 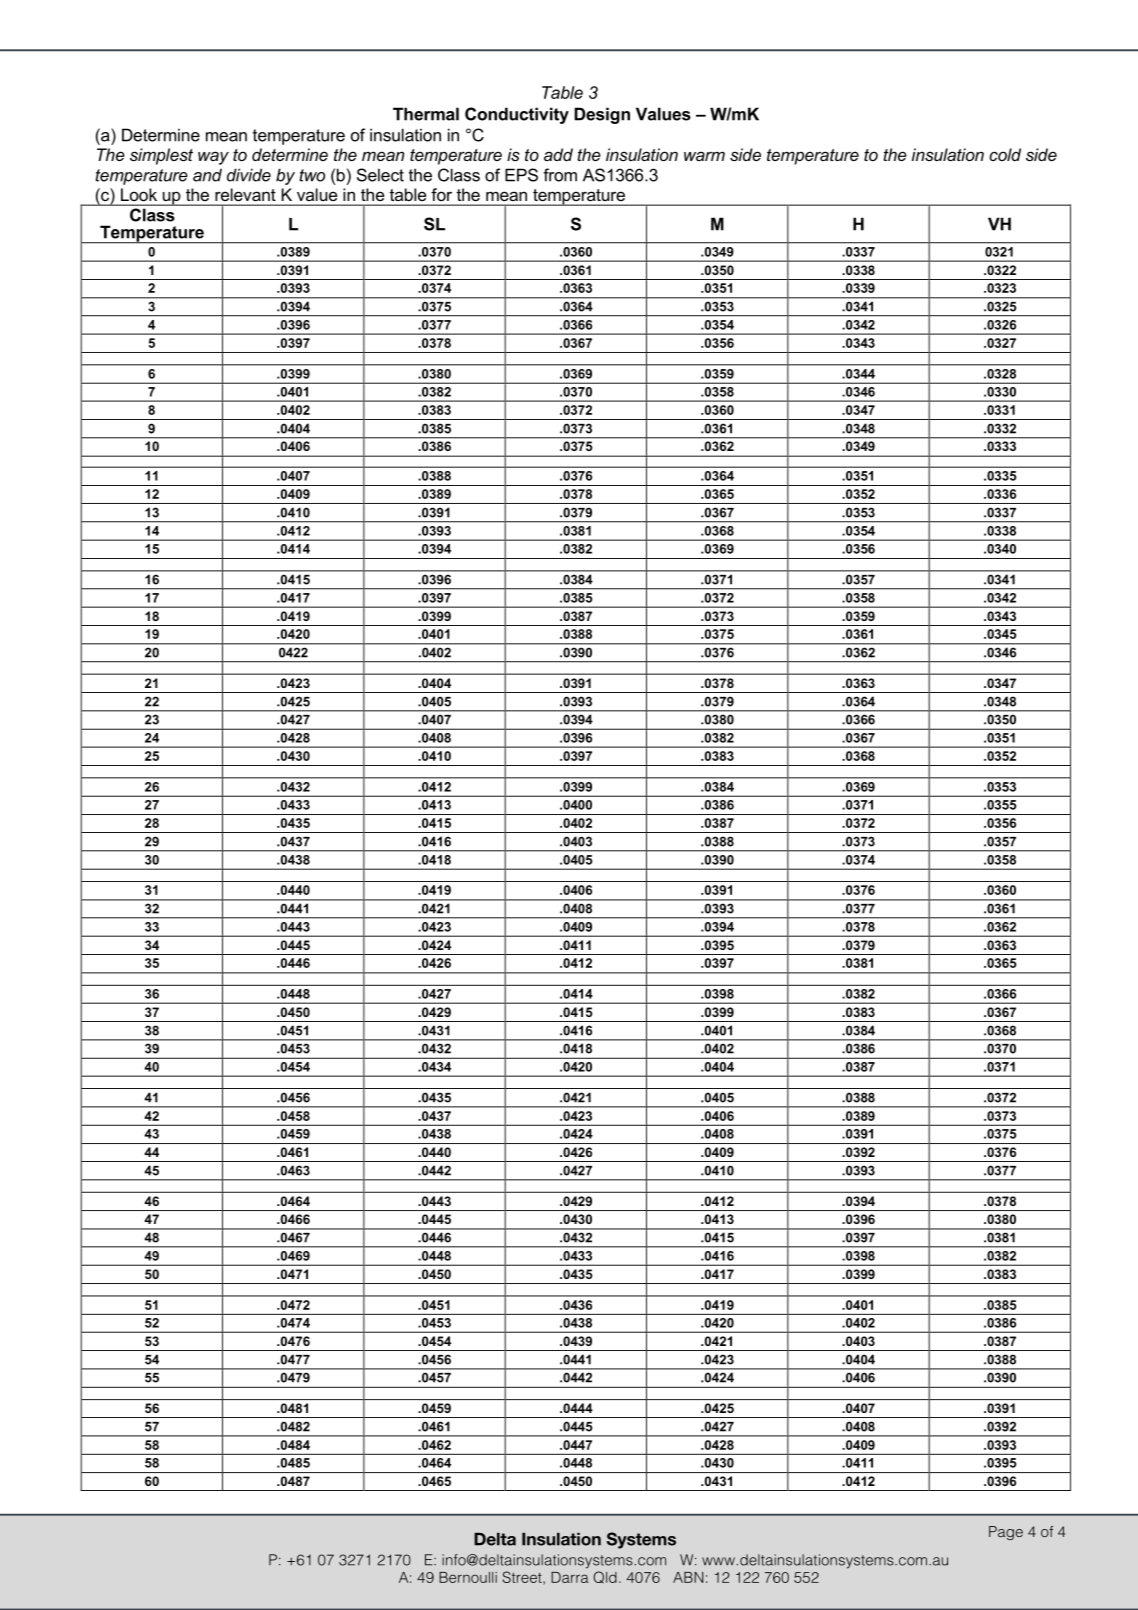 I want to click on Page, so click(x=1006, y=1533).
